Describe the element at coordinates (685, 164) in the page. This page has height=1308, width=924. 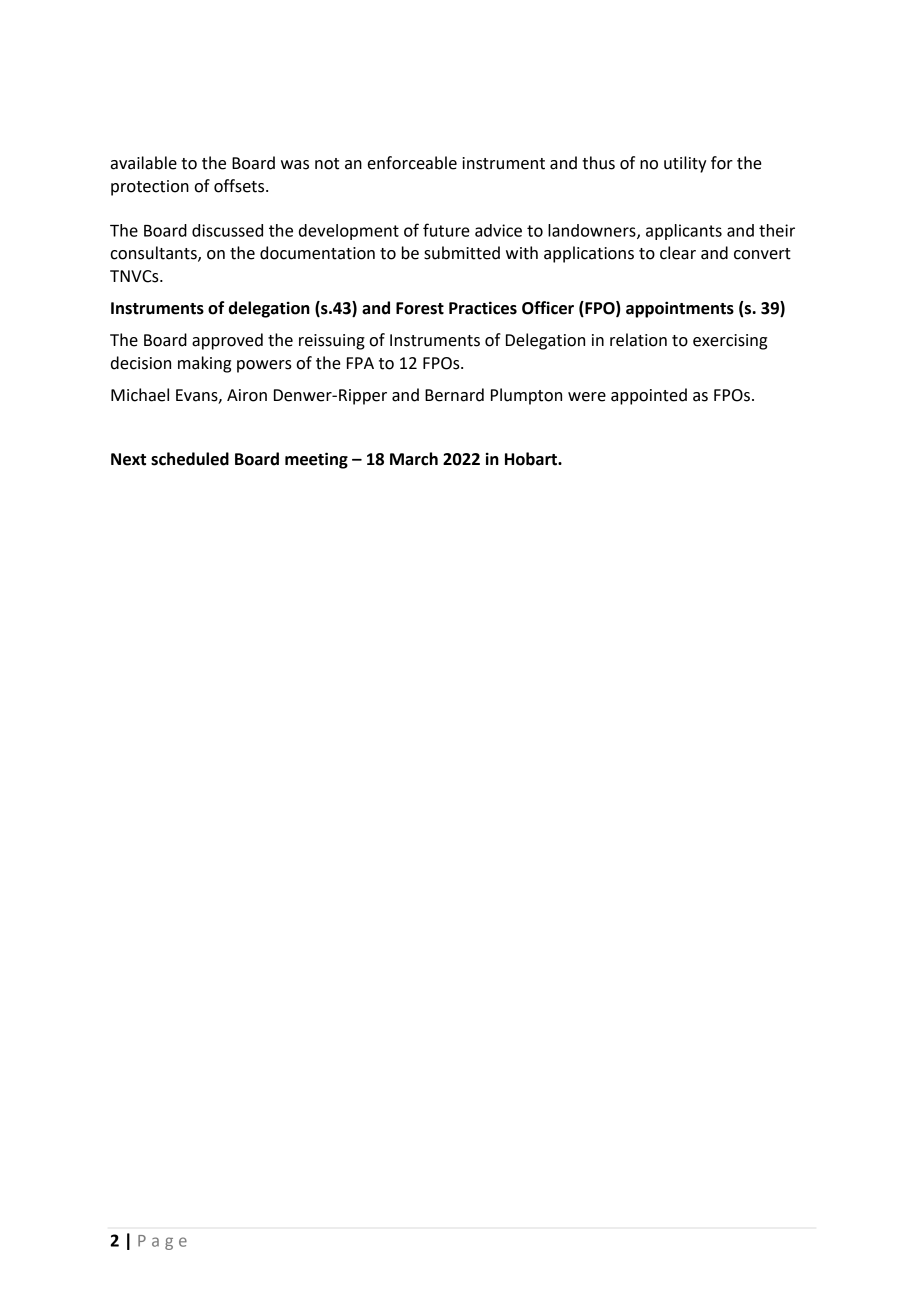
I see `utility` at that location.
